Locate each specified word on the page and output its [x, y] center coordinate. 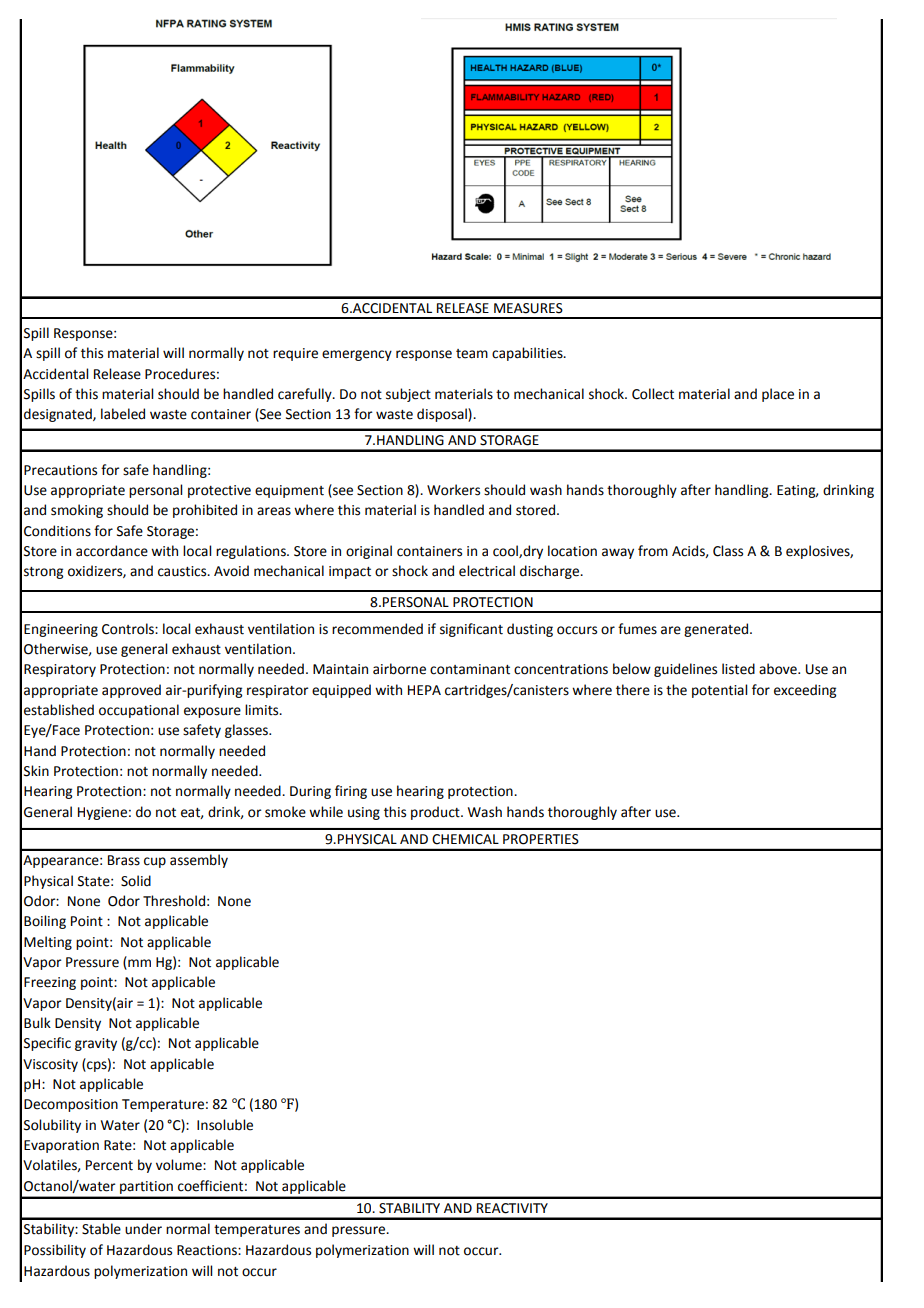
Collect [653, 394]
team [472, 354]
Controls [129, 629]
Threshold [174, 901]
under [143, 1229]
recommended [377, 629]
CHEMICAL [465, 839]
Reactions [208, 1250]
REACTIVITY [512, 1208]
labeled [123, 414]
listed [738, 669]
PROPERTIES [541, 839]
